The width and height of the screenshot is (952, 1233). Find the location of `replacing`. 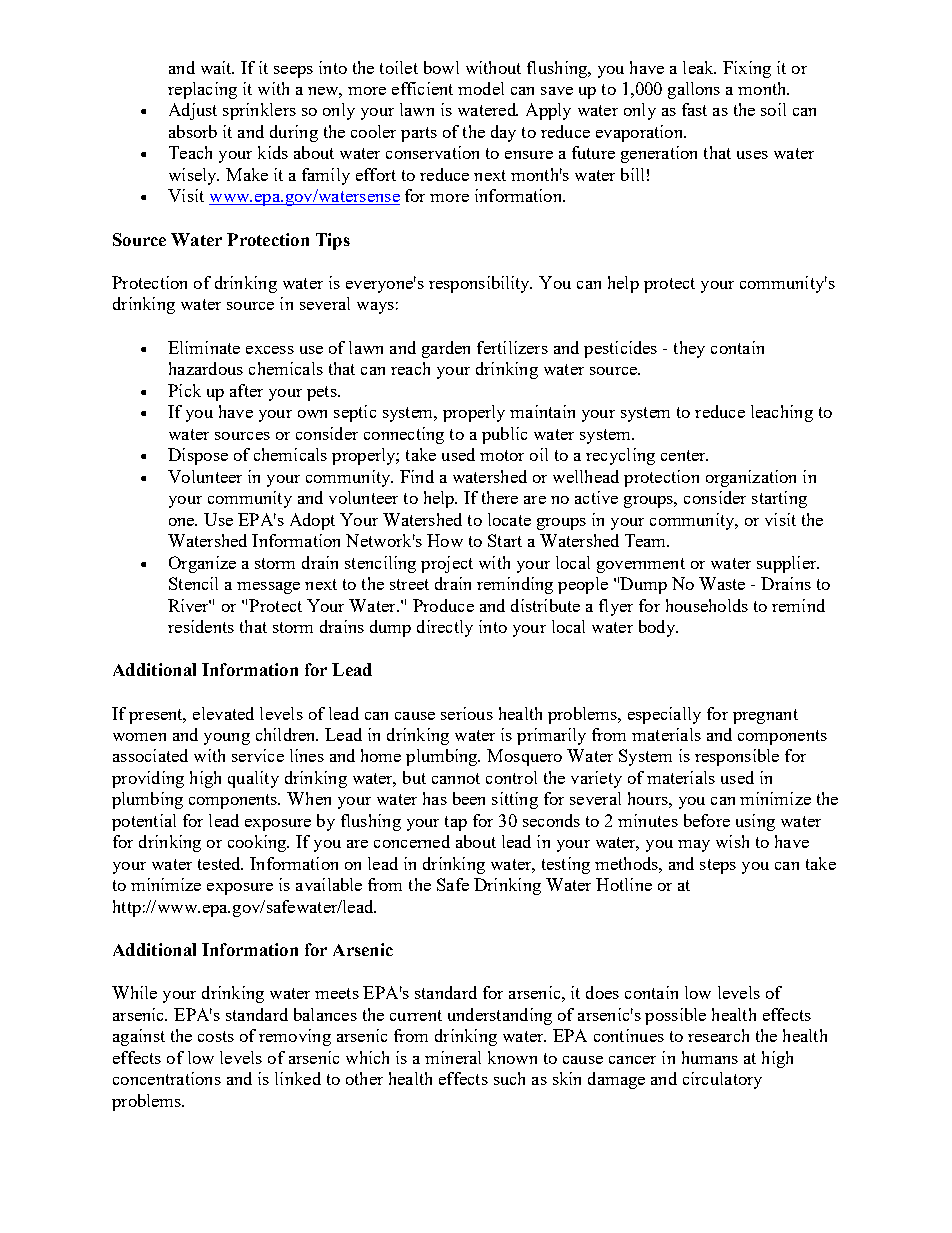

replacing is located at coordinates (202, 90).
